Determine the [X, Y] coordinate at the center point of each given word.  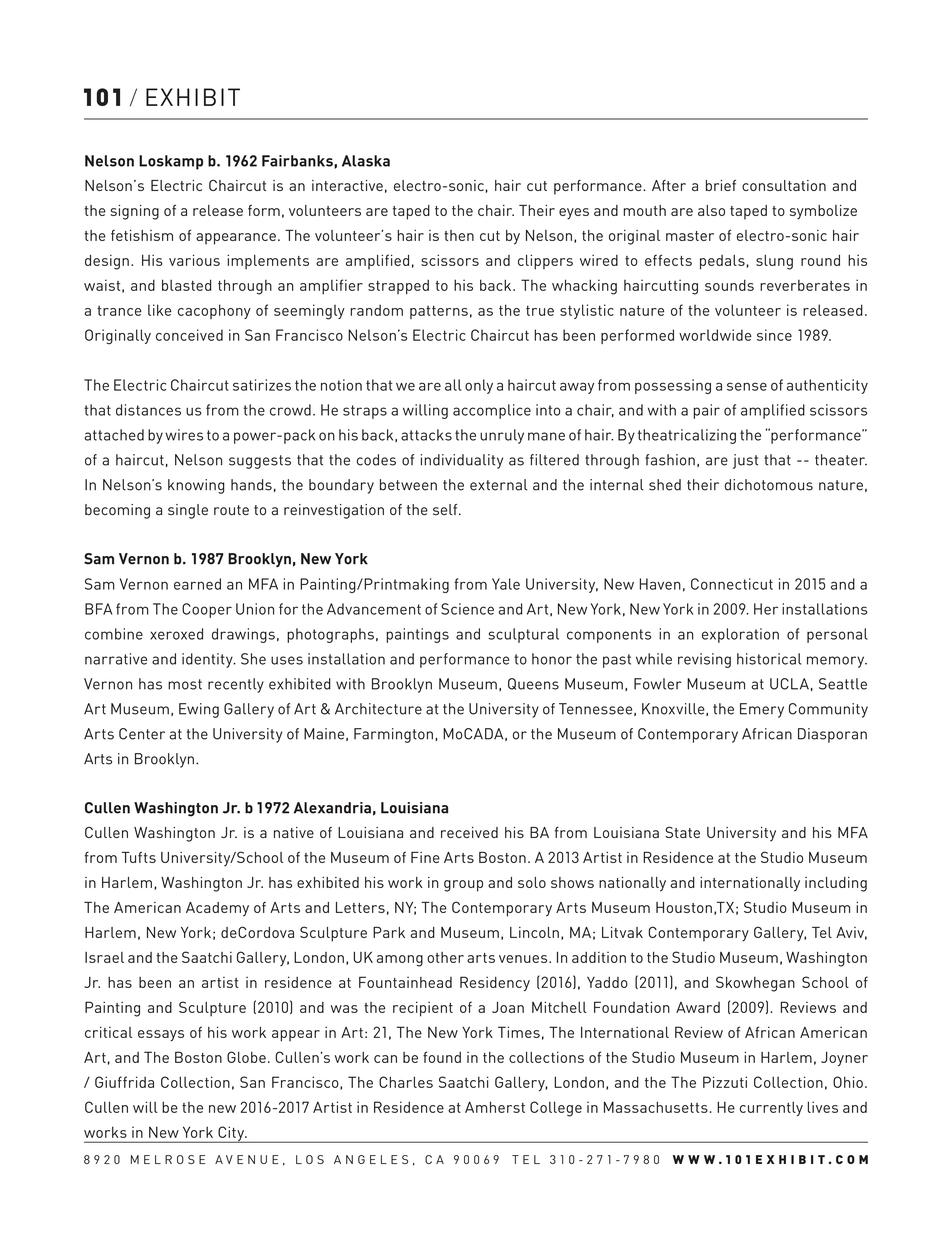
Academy [217, 909]
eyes [574, 214]
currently [771, 1108]
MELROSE [168, 1159]
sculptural [523, 635]
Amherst [495, 1107]
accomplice [492, 411]
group [463, 886]
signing [135, 212]
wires [184, 435]
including [836, 884]
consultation [784, 185]
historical [769, 659]
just [745, 461]
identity [208, 660]
